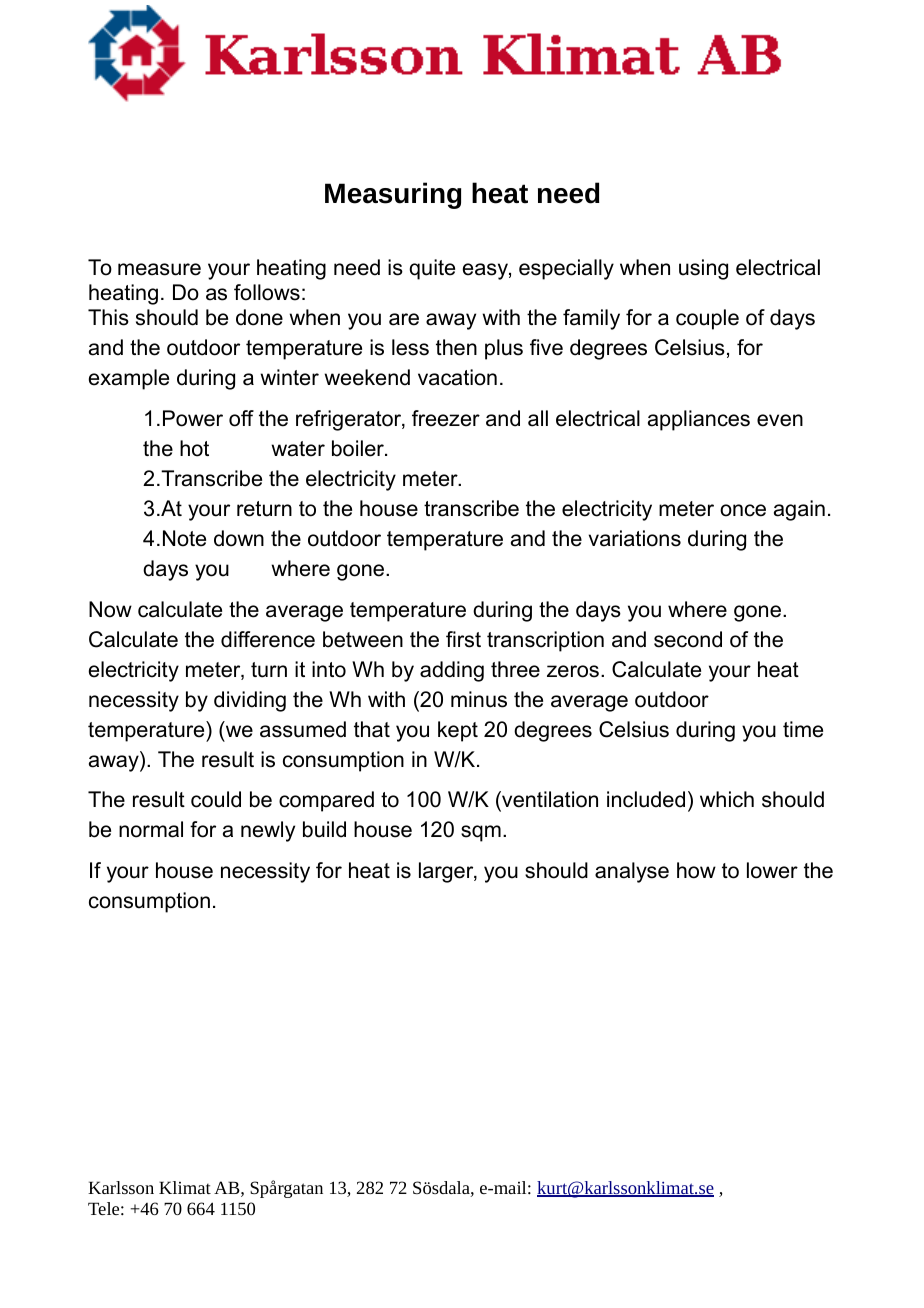  What do you see at coordinates (703, 269) in the document?
I see `using` at bounding box center [703, 269].
